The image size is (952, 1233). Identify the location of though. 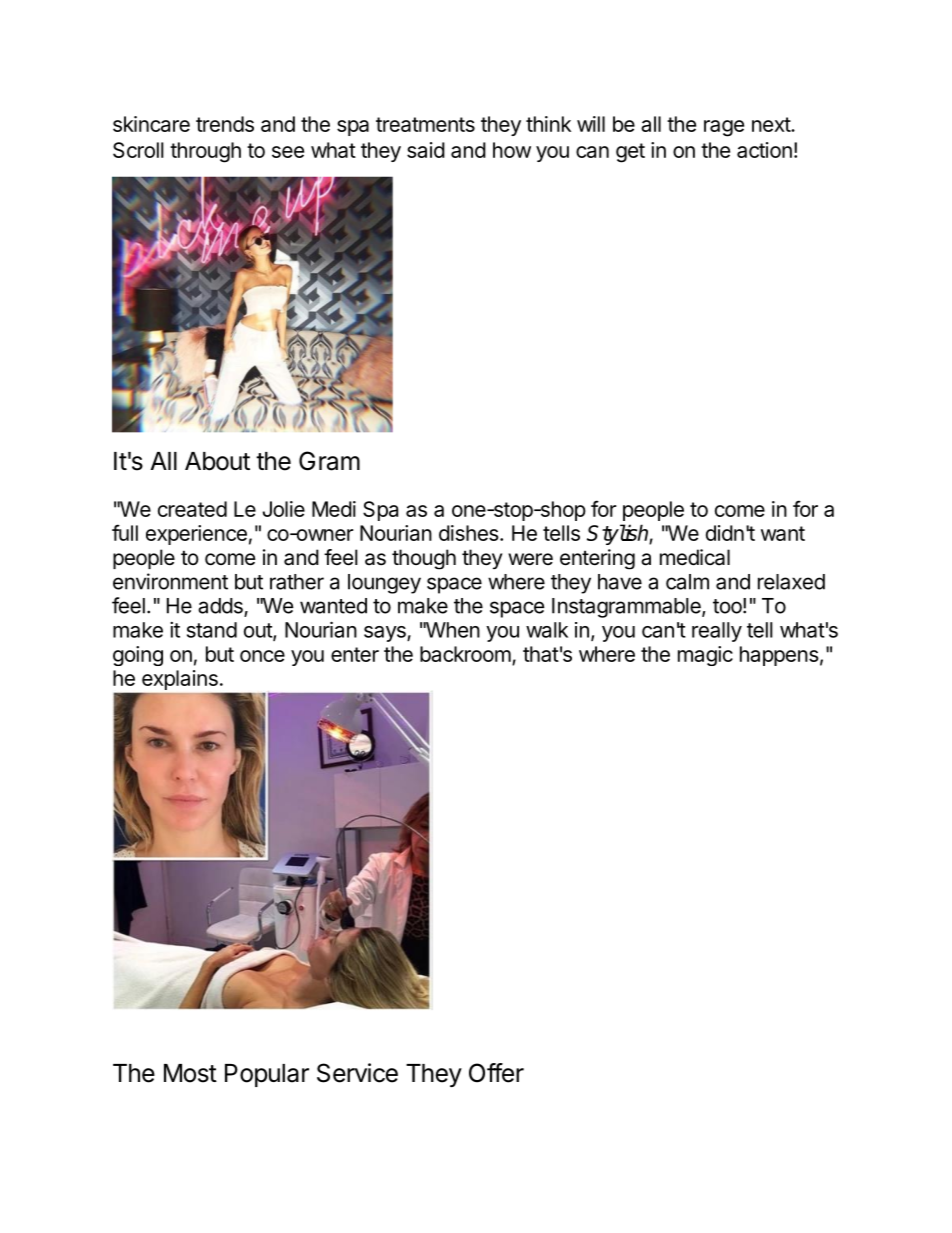
(424, 559).
